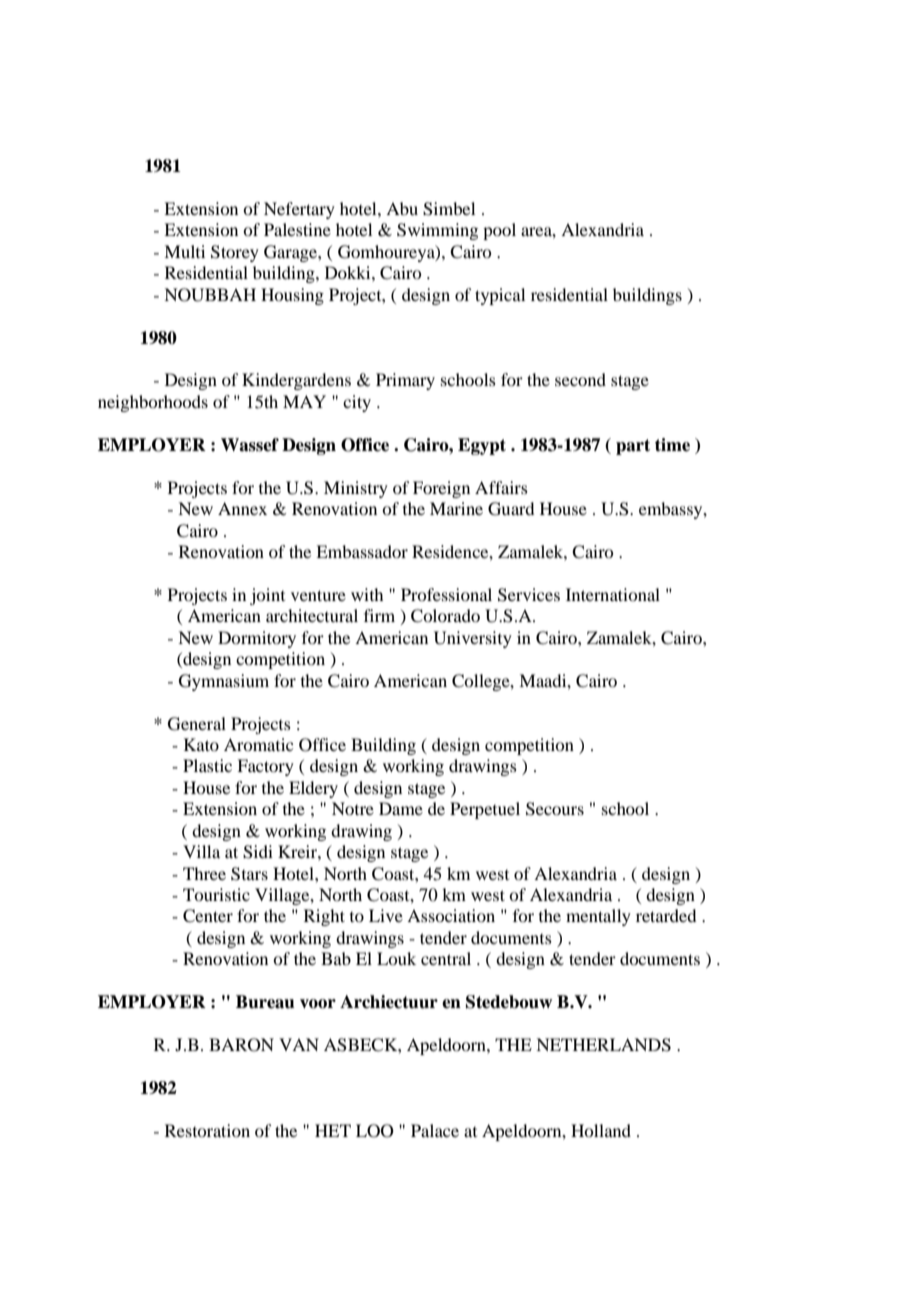 The width and height of the document is (924, 1308). Describe the element at coordinates (207, 1130) in the document. I see `Restoration` at that location.
